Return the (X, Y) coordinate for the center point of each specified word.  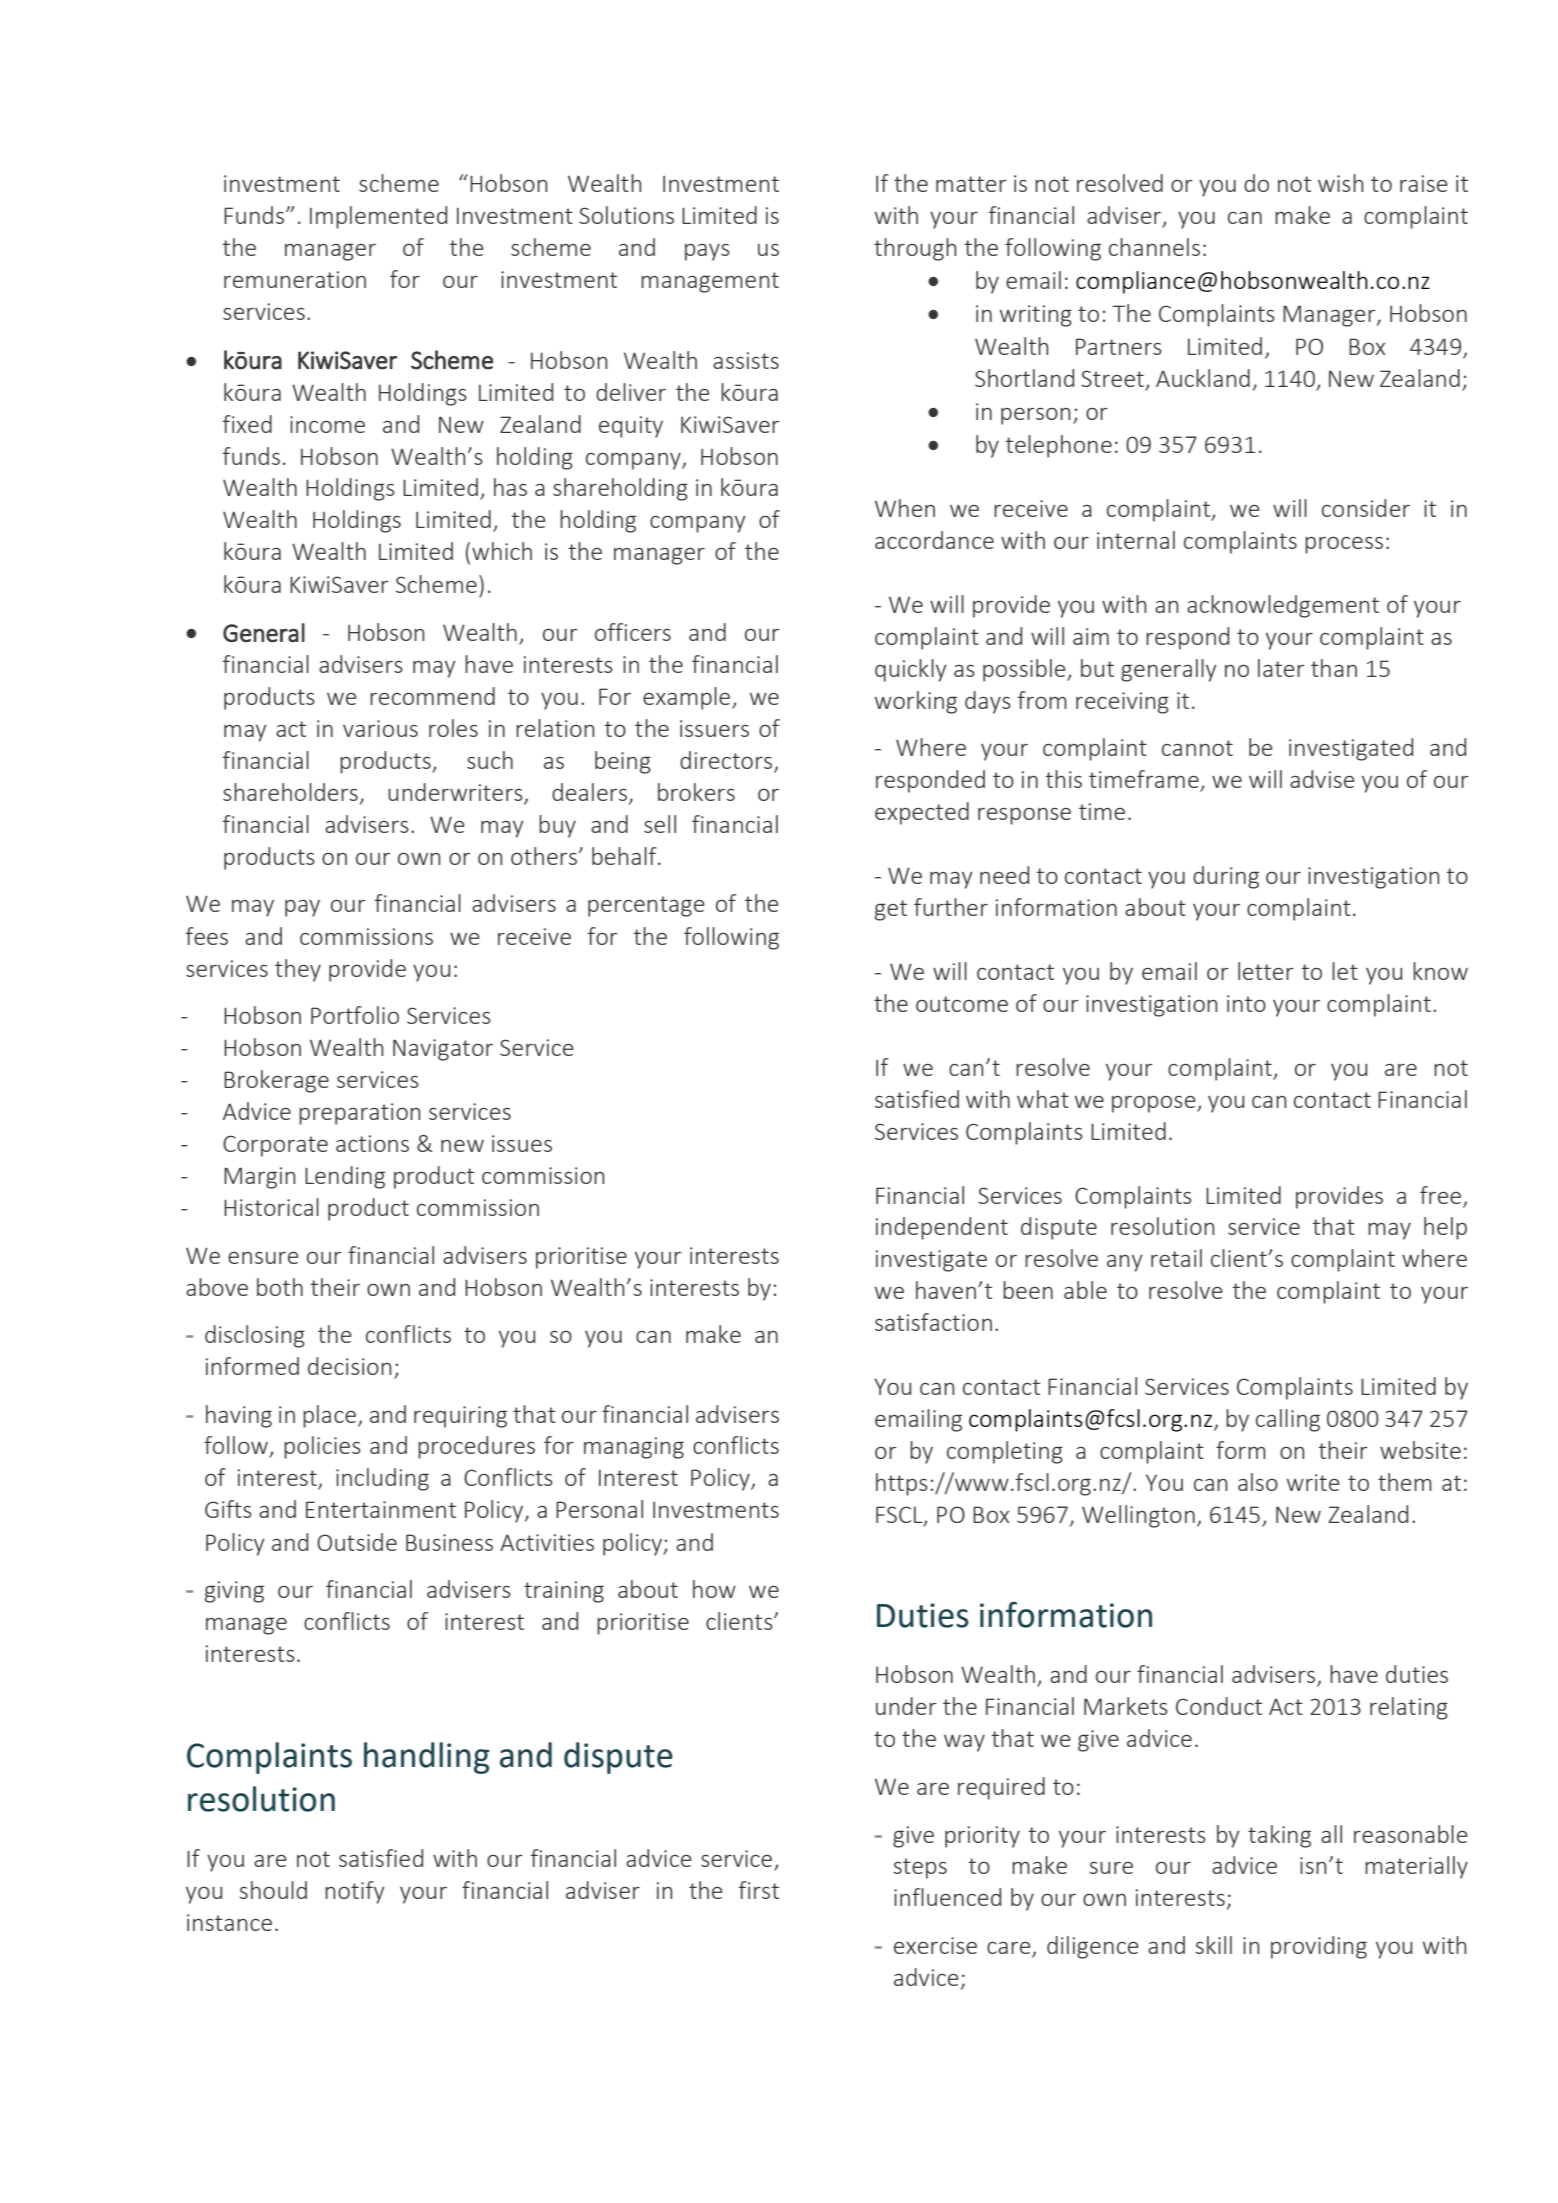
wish (1341, 183)
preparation (360, 1114)
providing (1319, 1947)
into (1246, 1003)
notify (355, 1892)
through (915, 249)
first (759, 1890)
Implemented (378, 217)
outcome (962, 1004)
